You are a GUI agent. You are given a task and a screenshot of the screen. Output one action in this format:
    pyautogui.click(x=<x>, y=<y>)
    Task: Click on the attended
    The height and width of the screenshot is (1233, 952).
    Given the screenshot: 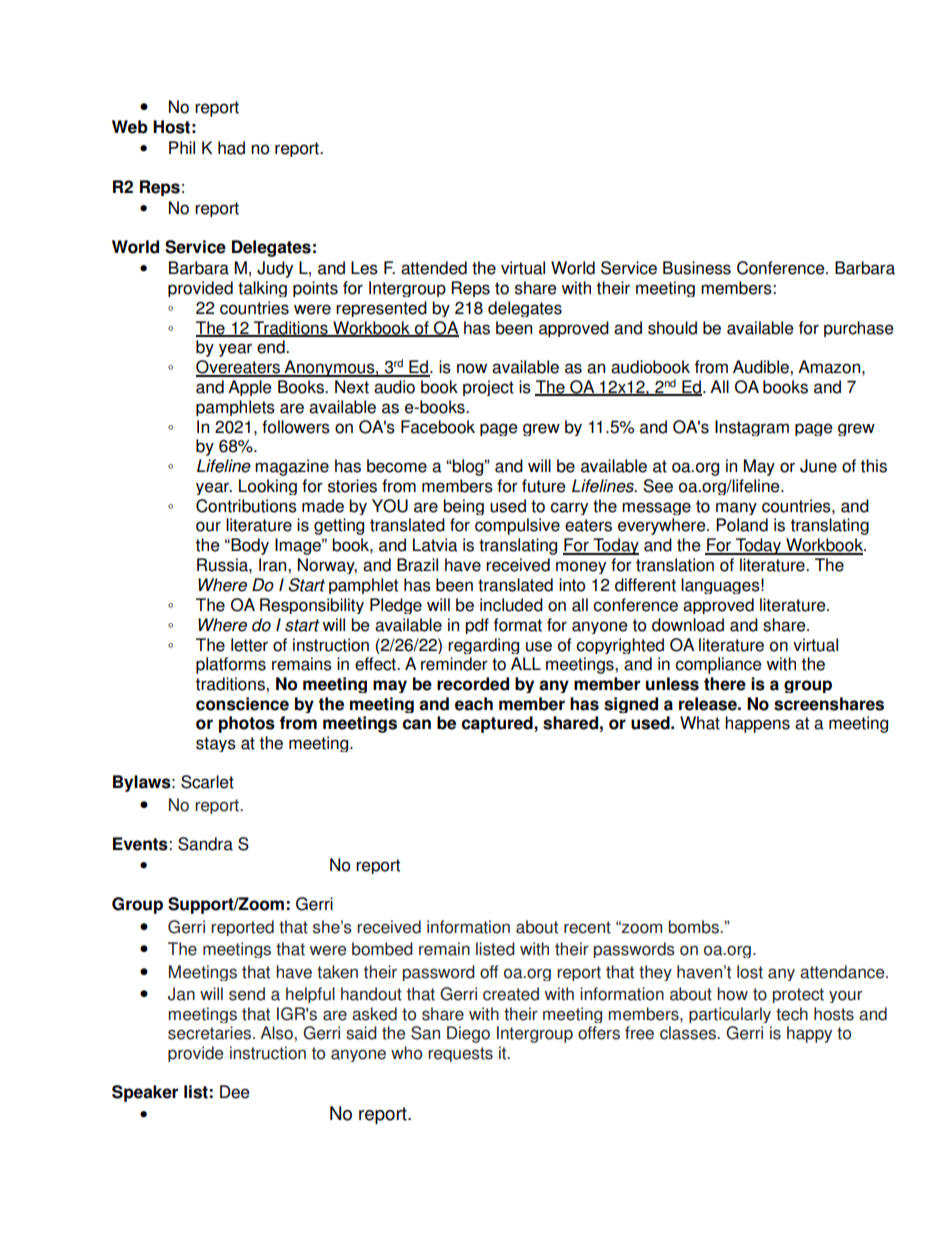 What is the action you would take?
    pyautogui.click(x=434, y=268)
